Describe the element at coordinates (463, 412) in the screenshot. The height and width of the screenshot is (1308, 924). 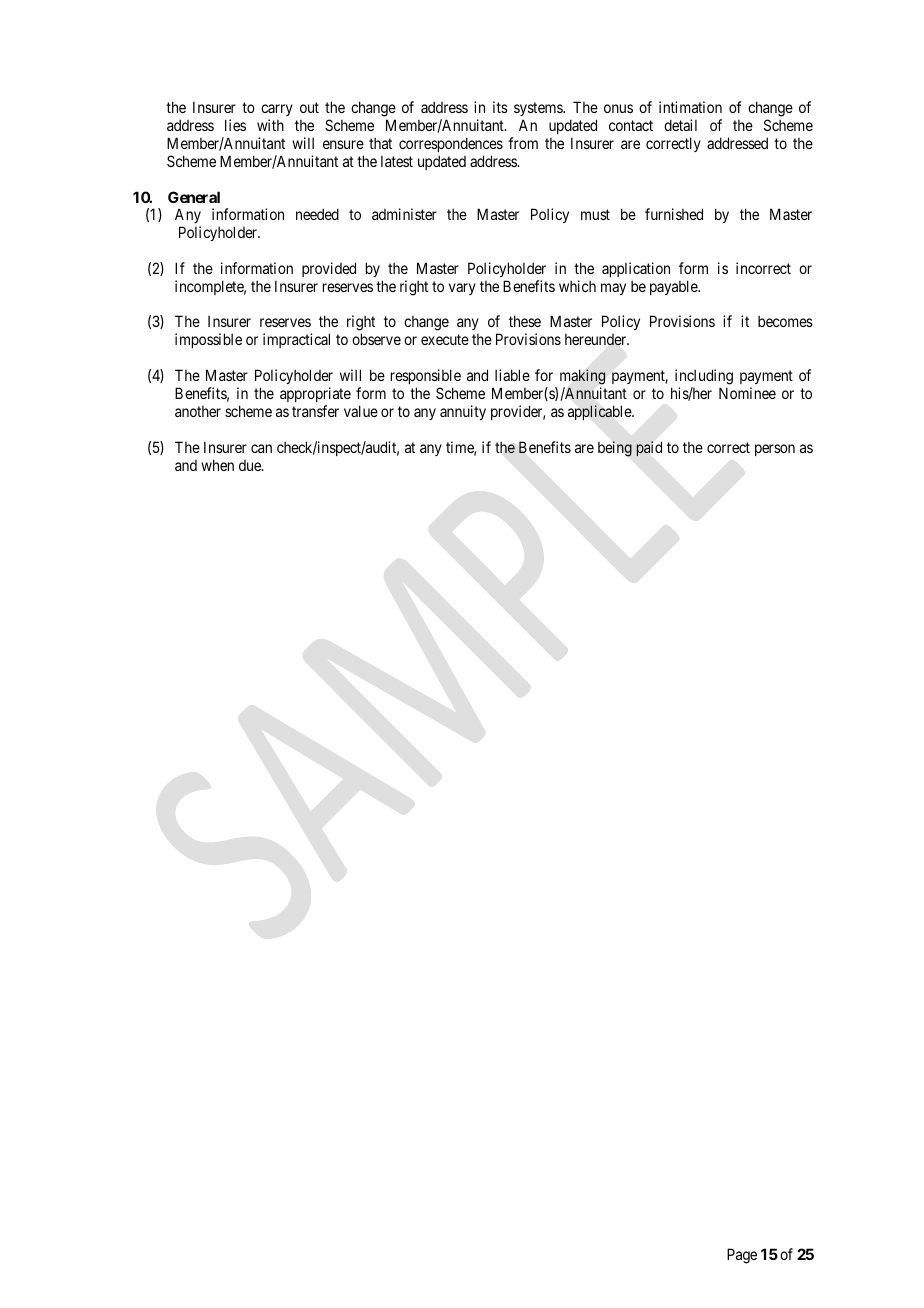
I see `annuity` at that location.
